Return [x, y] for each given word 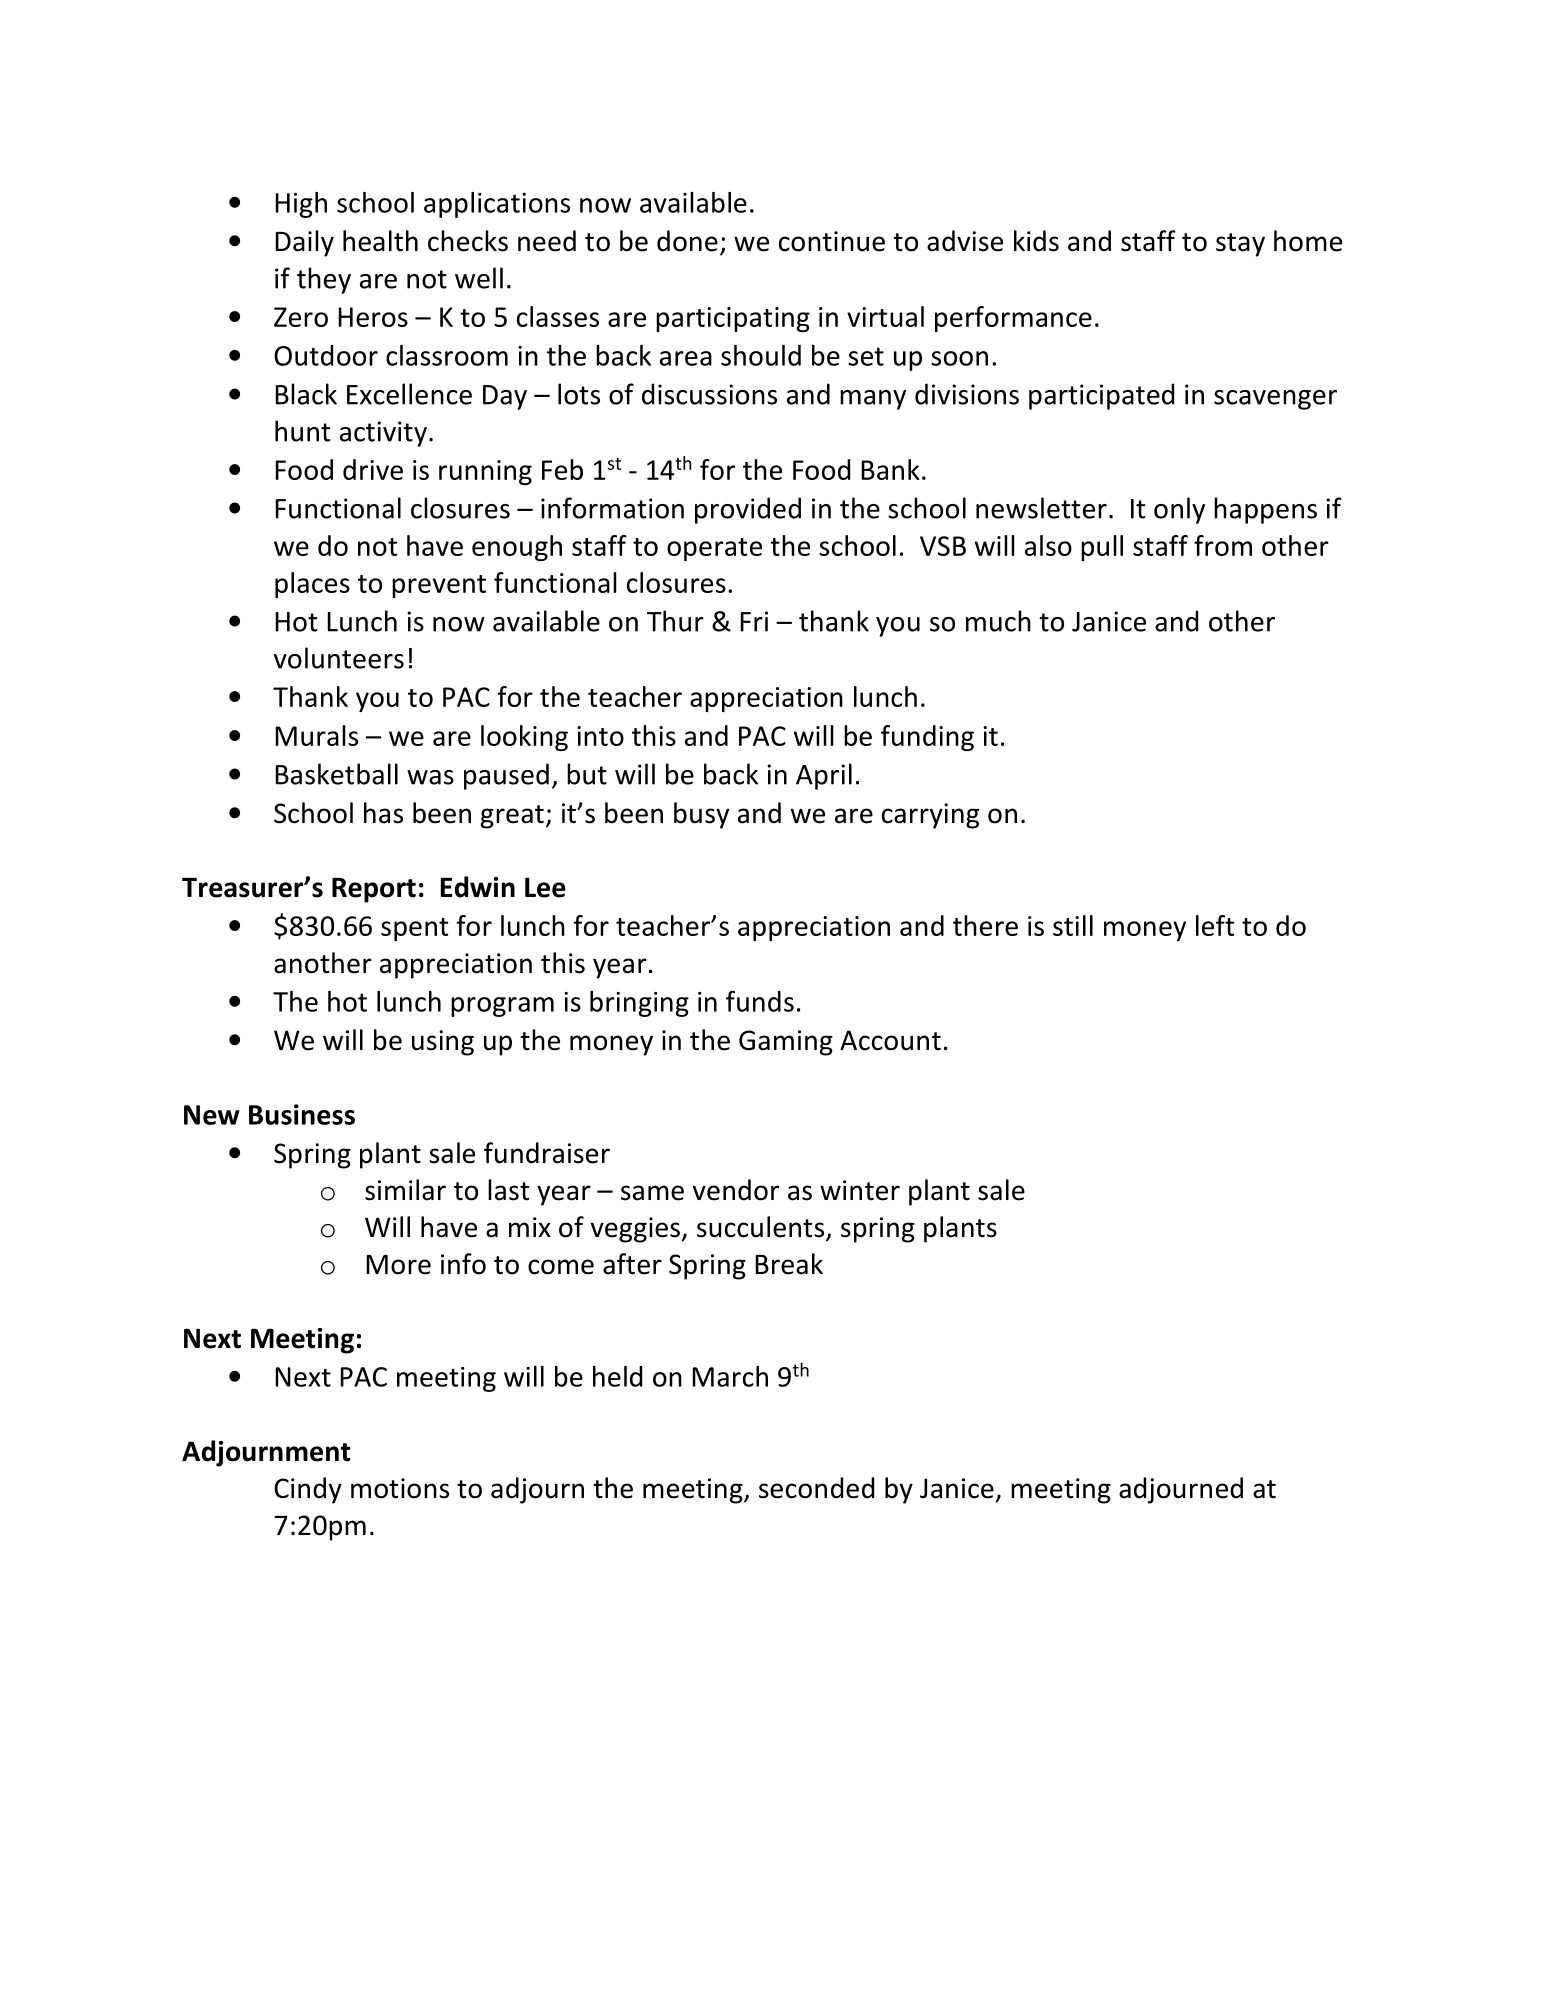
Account [890, 1040]
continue [832, 241]
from [1223, 545]
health [380, 241]
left [1215, 925]
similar [405, 1190]
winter [860, 1190]
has [383, 813]
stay [1240, 245]
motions [400, 1488]
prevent [439, 586]
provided [748, 510]
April [824, 776]
